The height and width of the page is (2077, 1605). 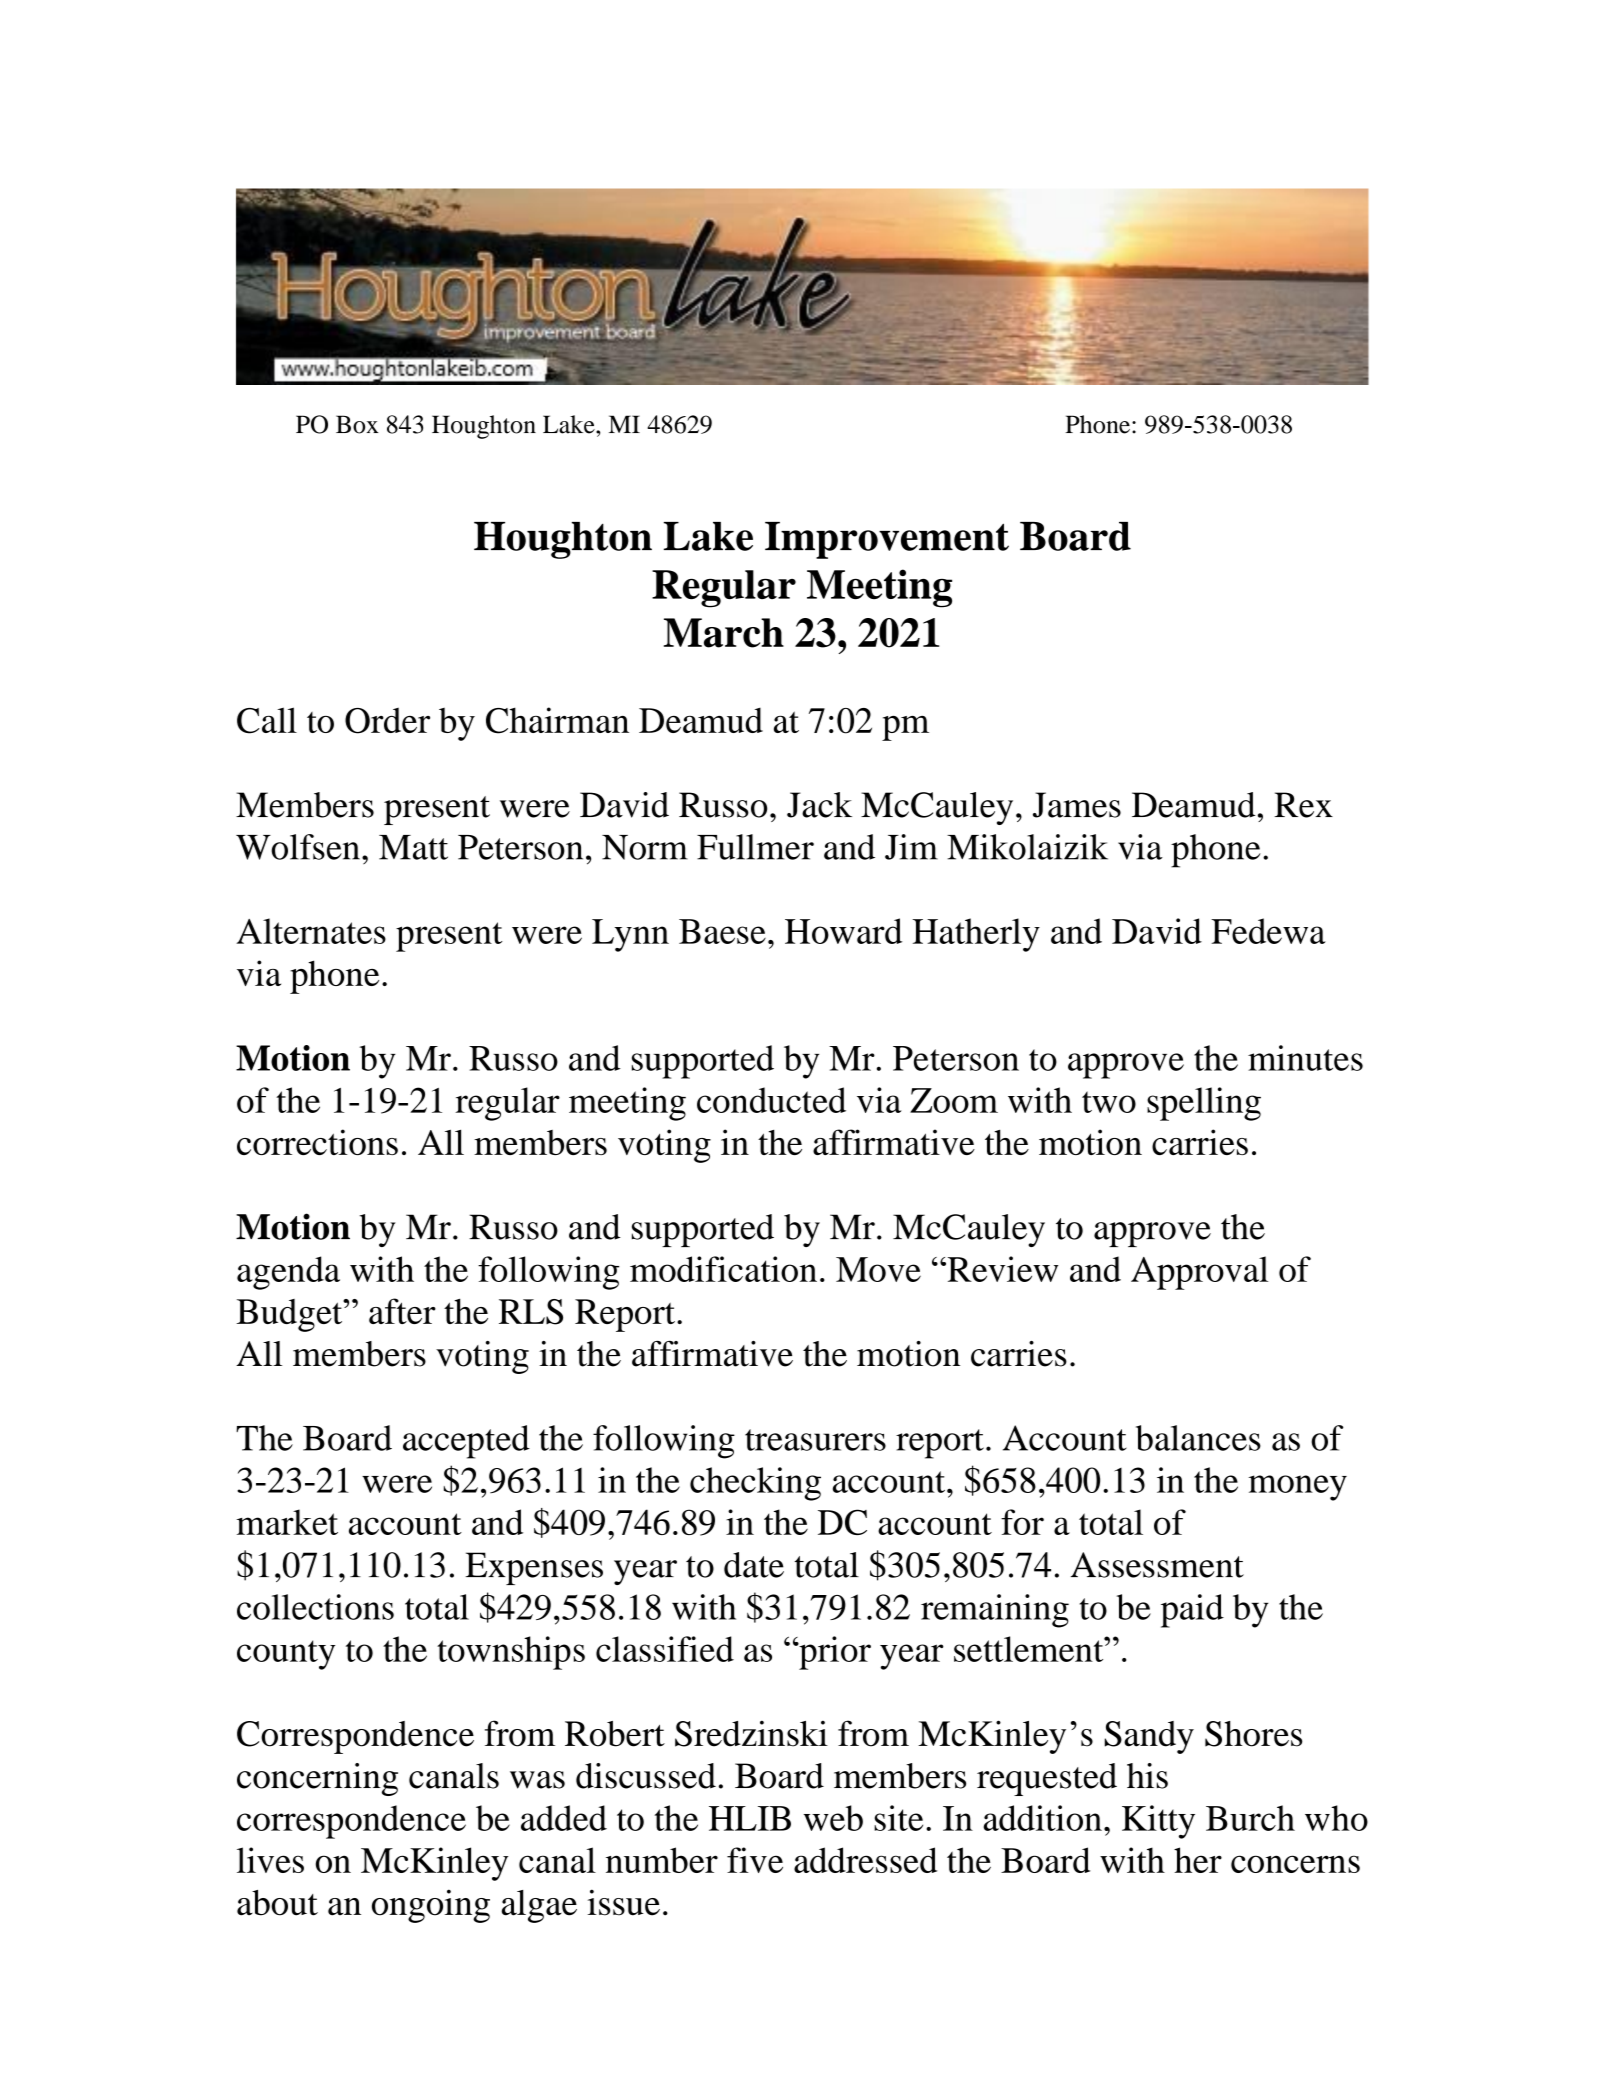 What do you see at coordinates (1303, 805) in the page?
I see `Rex` at bounding box center [1303, 805].
